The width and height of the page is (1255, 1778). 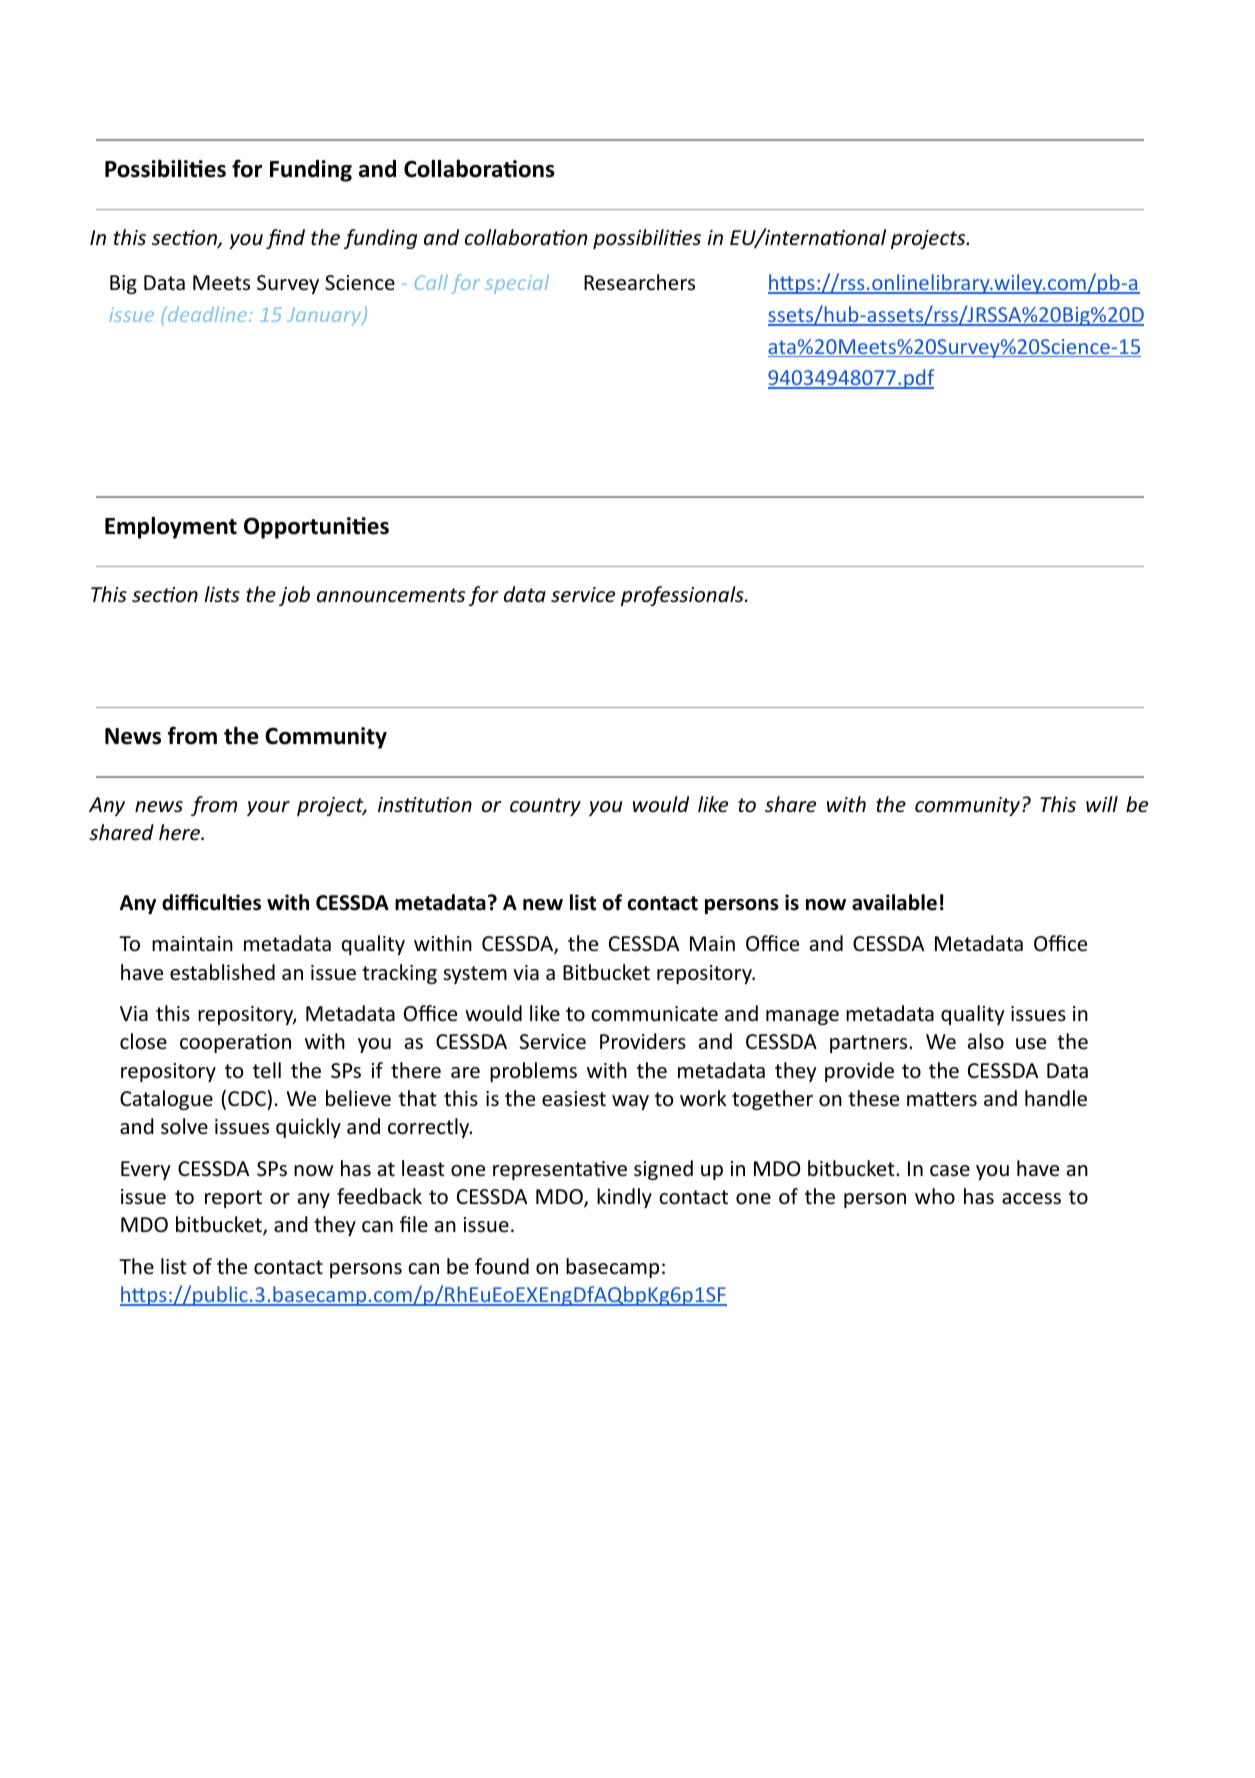 What do you see at coordinates (624, 1198) in the page?
I see `kindly` at bounding box center [624, 1198].
